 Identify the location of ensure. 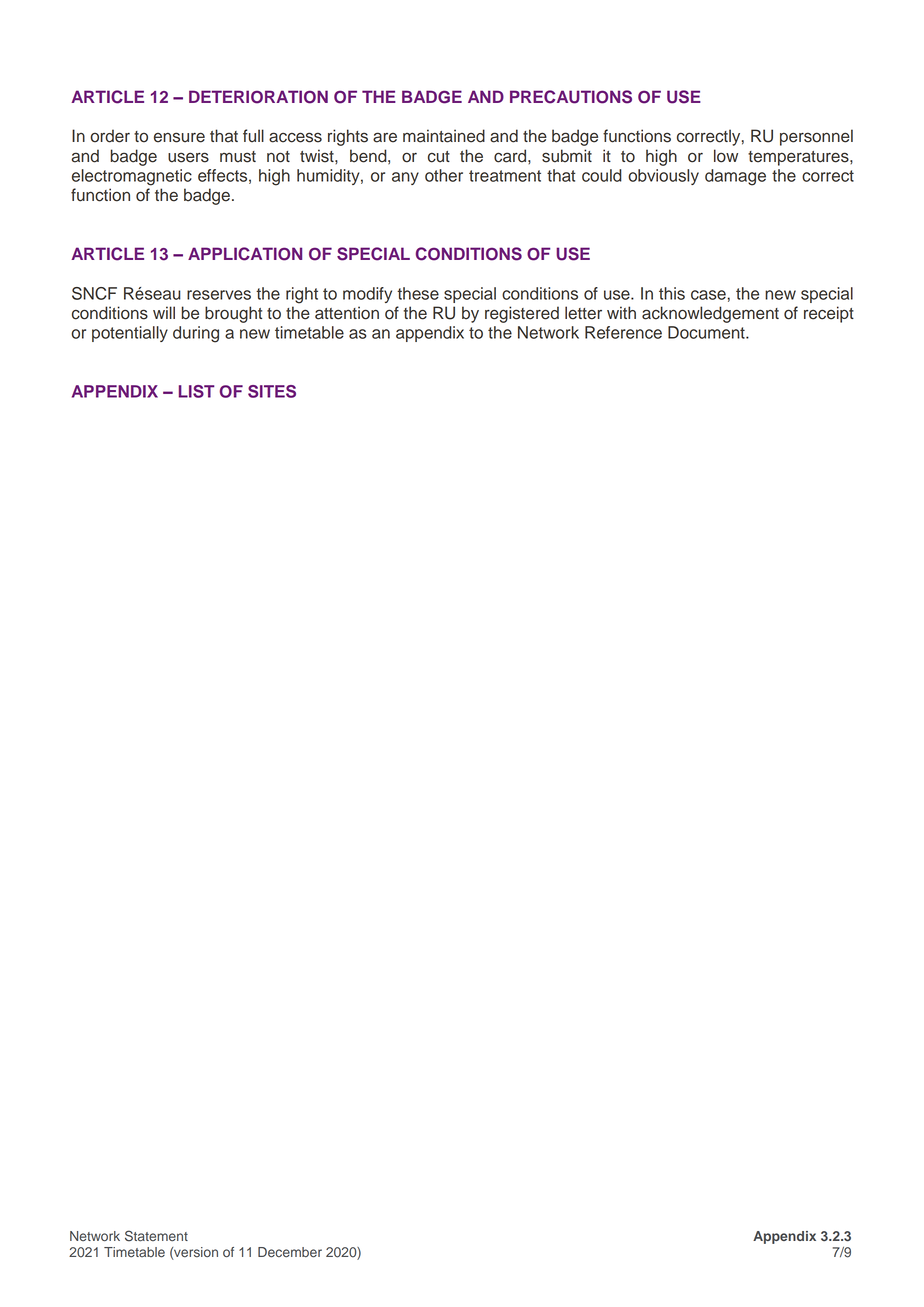
(179, 137).
